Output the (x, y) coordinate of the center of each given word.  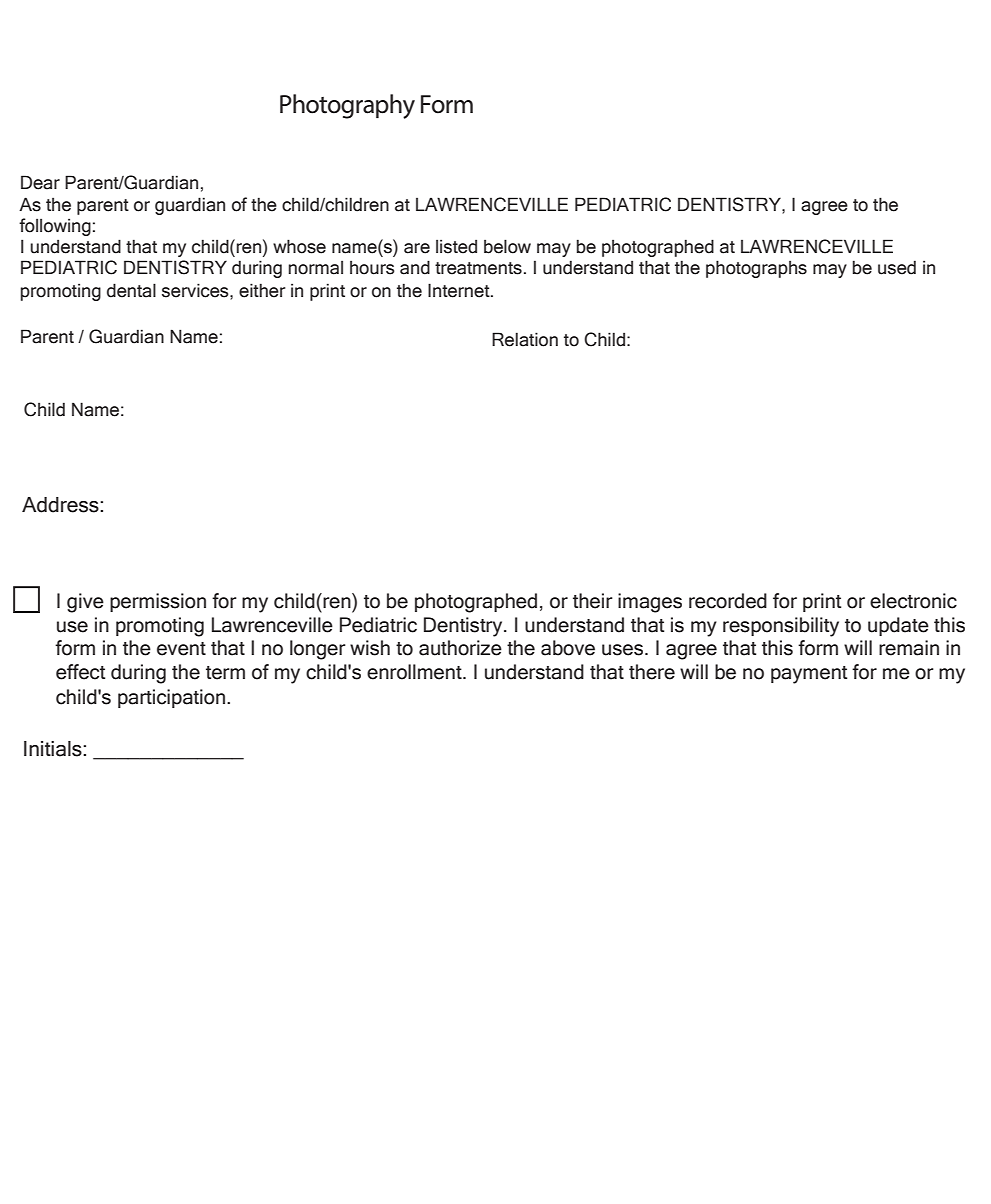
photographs (756, 269)
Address (61, 505)
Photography (347, 106)
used (897, 267)
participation (171, 698)
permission (158, 602)
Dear (40, 182)
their (593, 601)
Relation (525, 339)
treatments (478, 268)
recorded (728, 601)
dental (131, 290)
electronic (913, 601)
